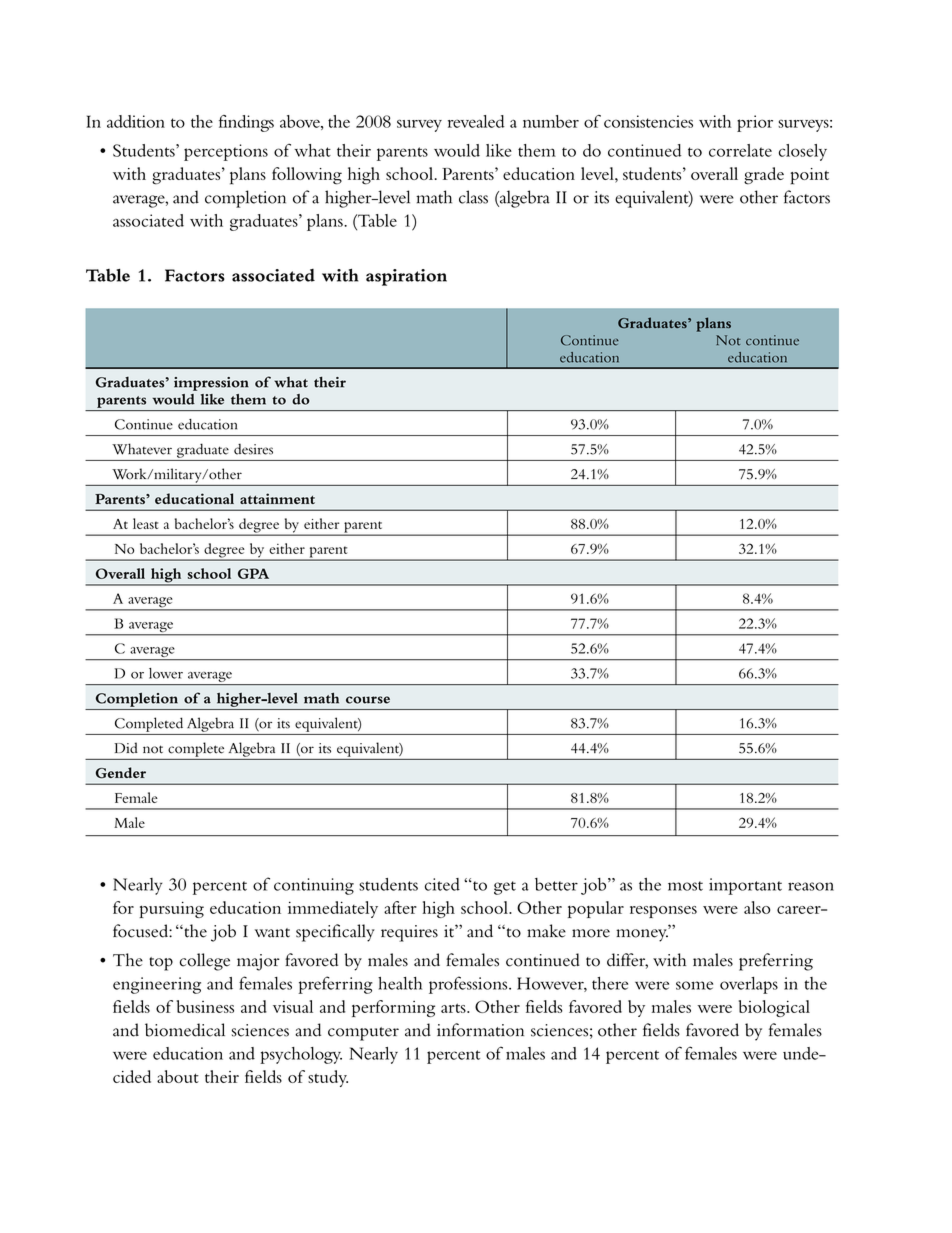 The image size is (952, 1233). I want to click on revealed, so click(476, 121).
